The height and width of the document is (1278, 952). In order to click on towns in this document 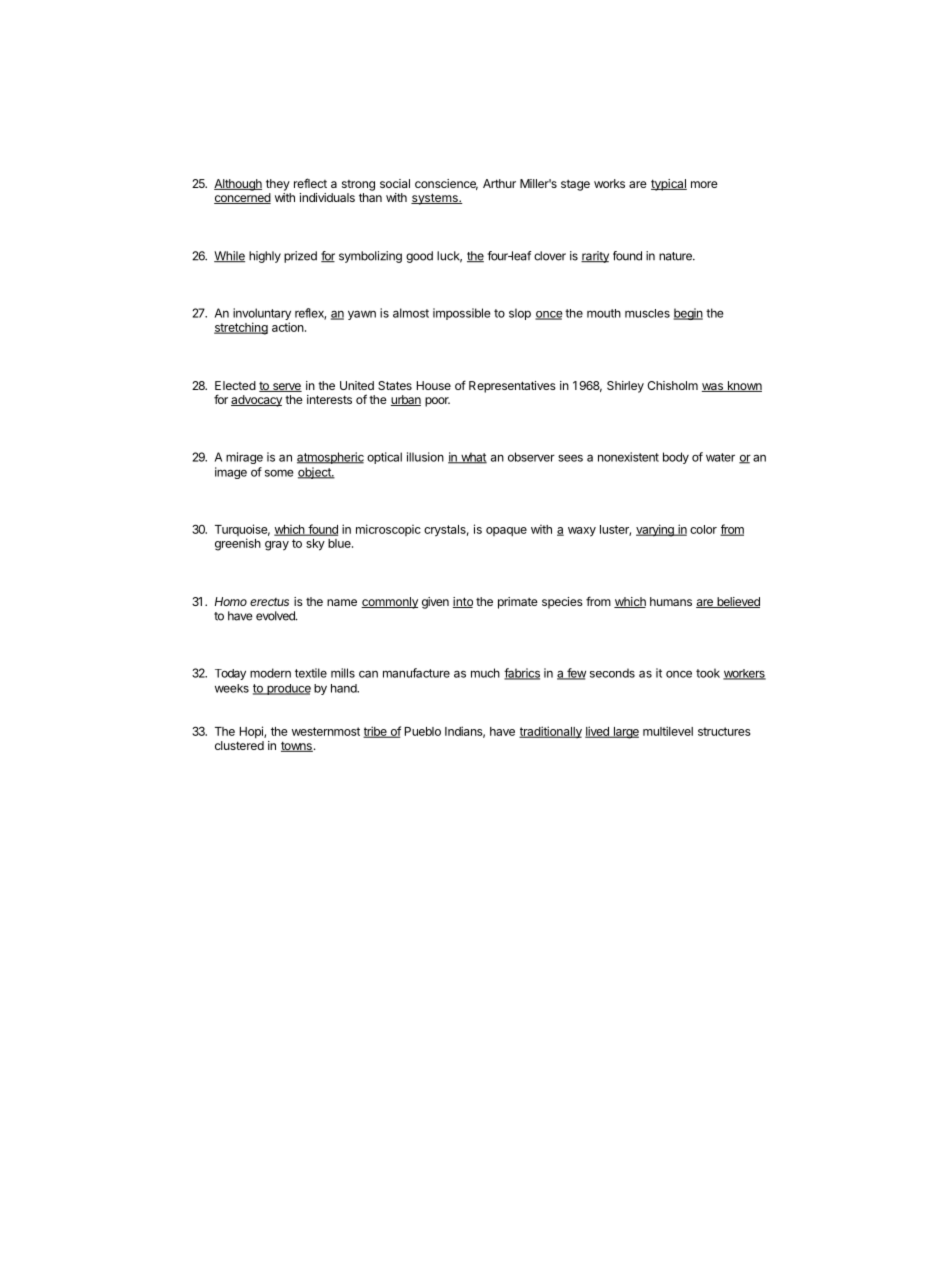, I will do `click(297, 746)`.
